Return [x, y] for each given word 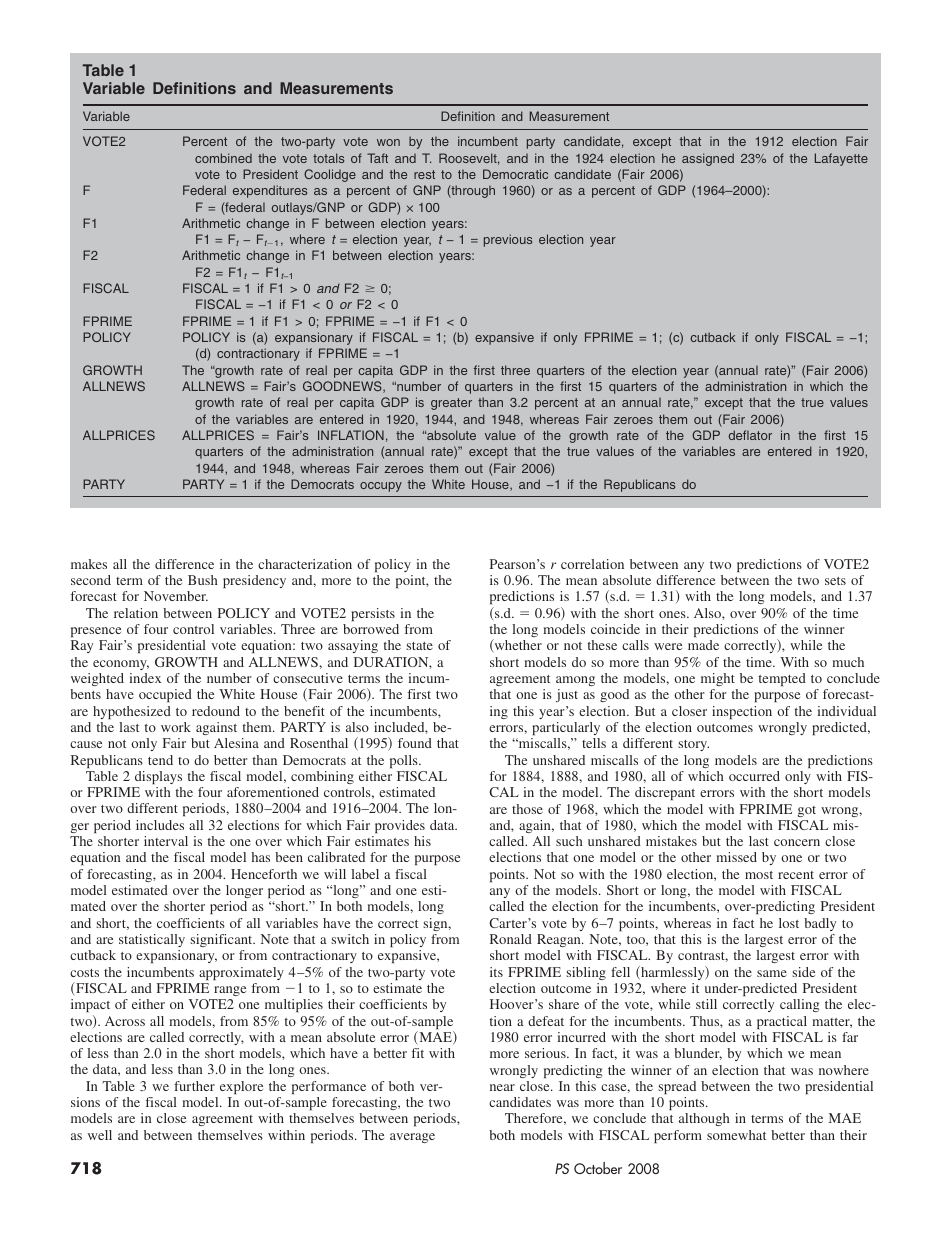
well [100, 1135]
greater [451, 404]
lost [789, 923]
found [415, 743]
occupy [381, 487]
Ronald [511, 939]
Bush [203, 580]
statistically [152, 940]
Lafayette [841, 159]
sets [835, 581]
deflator [750, 435]
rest [424, 174]
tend [160, 760]
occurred [754, 776]
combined [223, 158]
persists [373, 614]
